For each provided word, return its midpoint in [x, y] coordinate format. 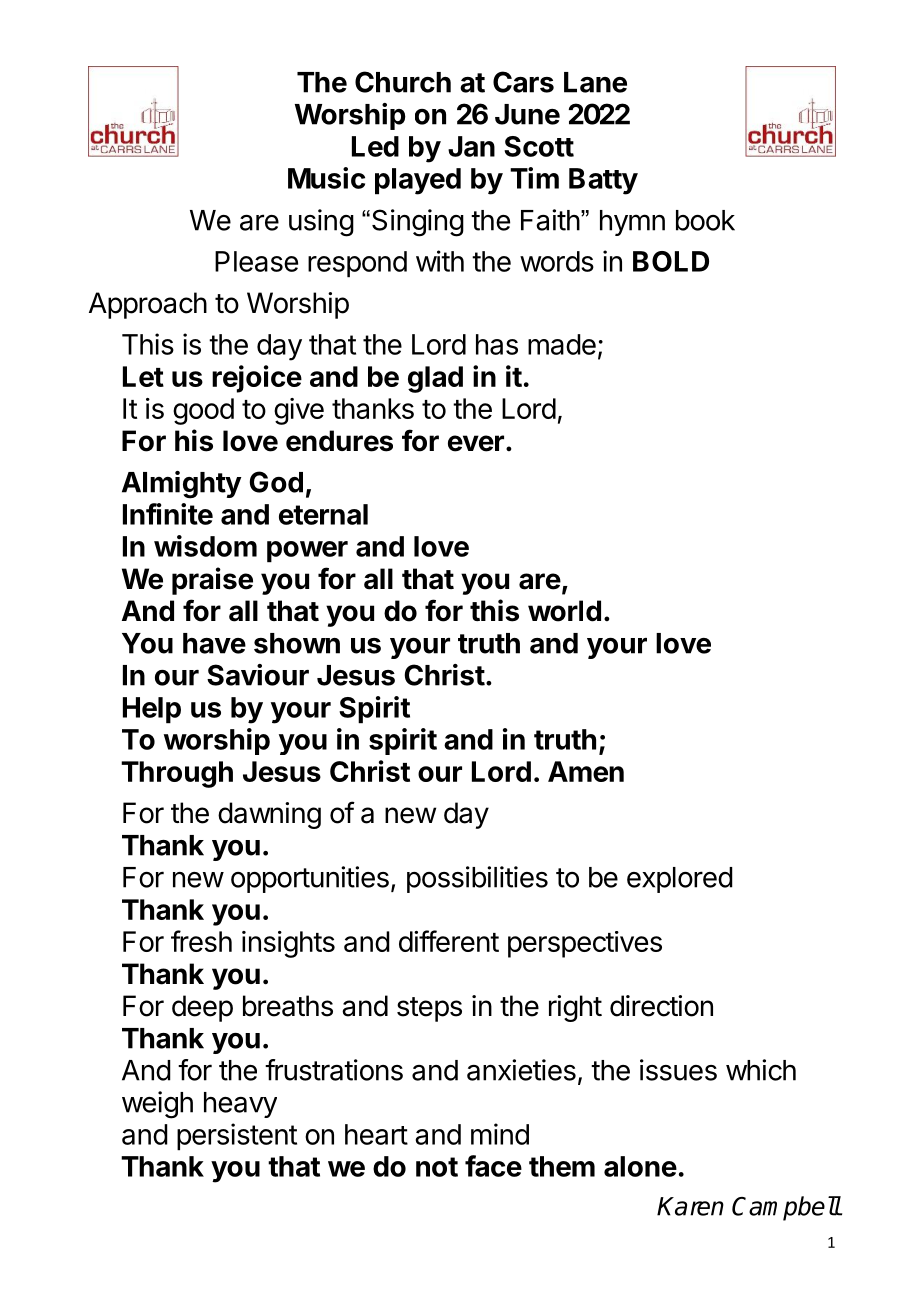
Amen [586, 771]
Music [326, 178]
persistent [237, 1137]
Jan [471, 146]
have [214, 643]
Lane [595, 82]
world [564, 611]
